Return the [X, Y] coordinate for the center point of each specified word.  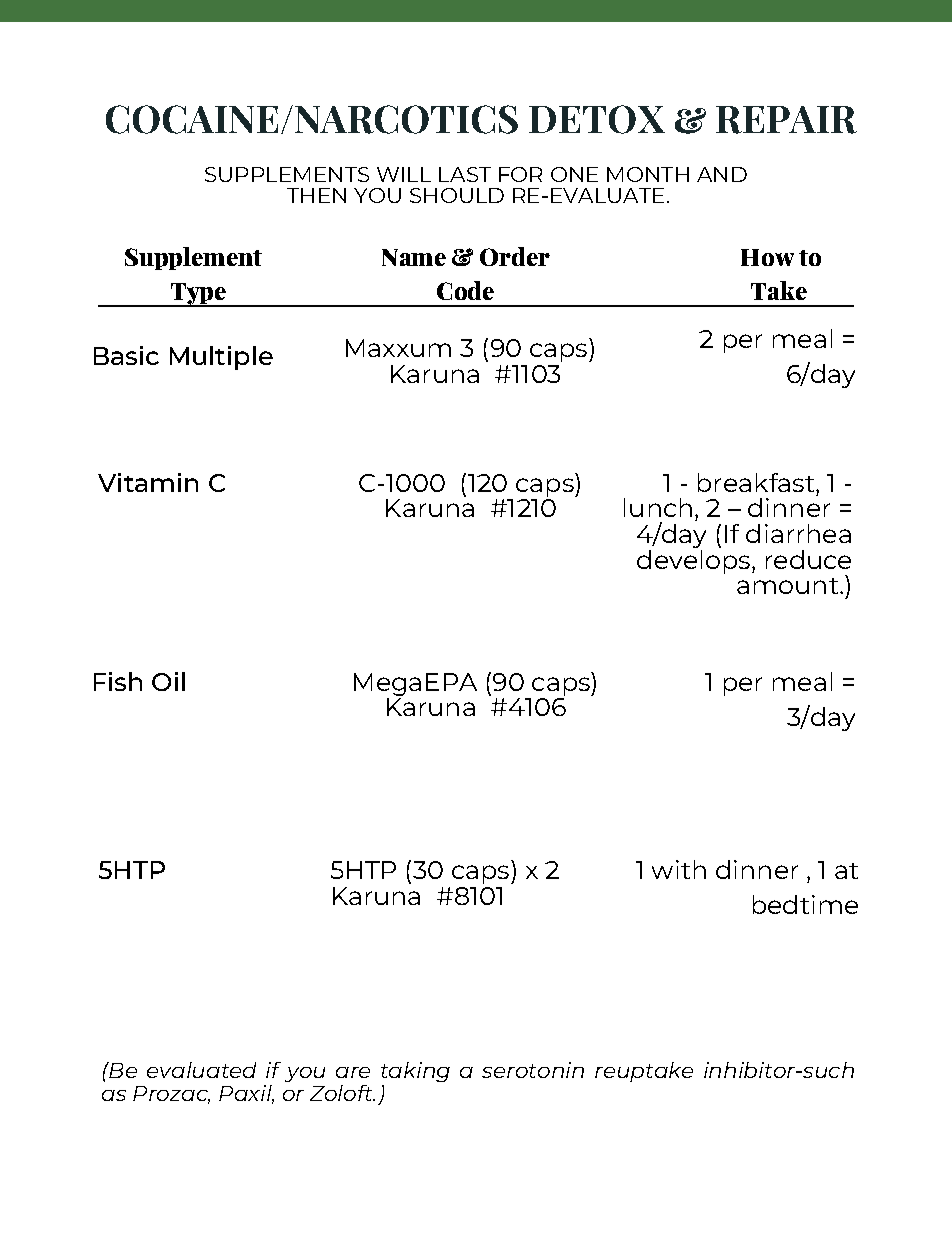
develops [695, 562]
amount [789, 586]
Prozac [171, 1095]
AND [722, 174]
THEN [316, 195]
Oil [168, 681]
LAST [465, 174]
